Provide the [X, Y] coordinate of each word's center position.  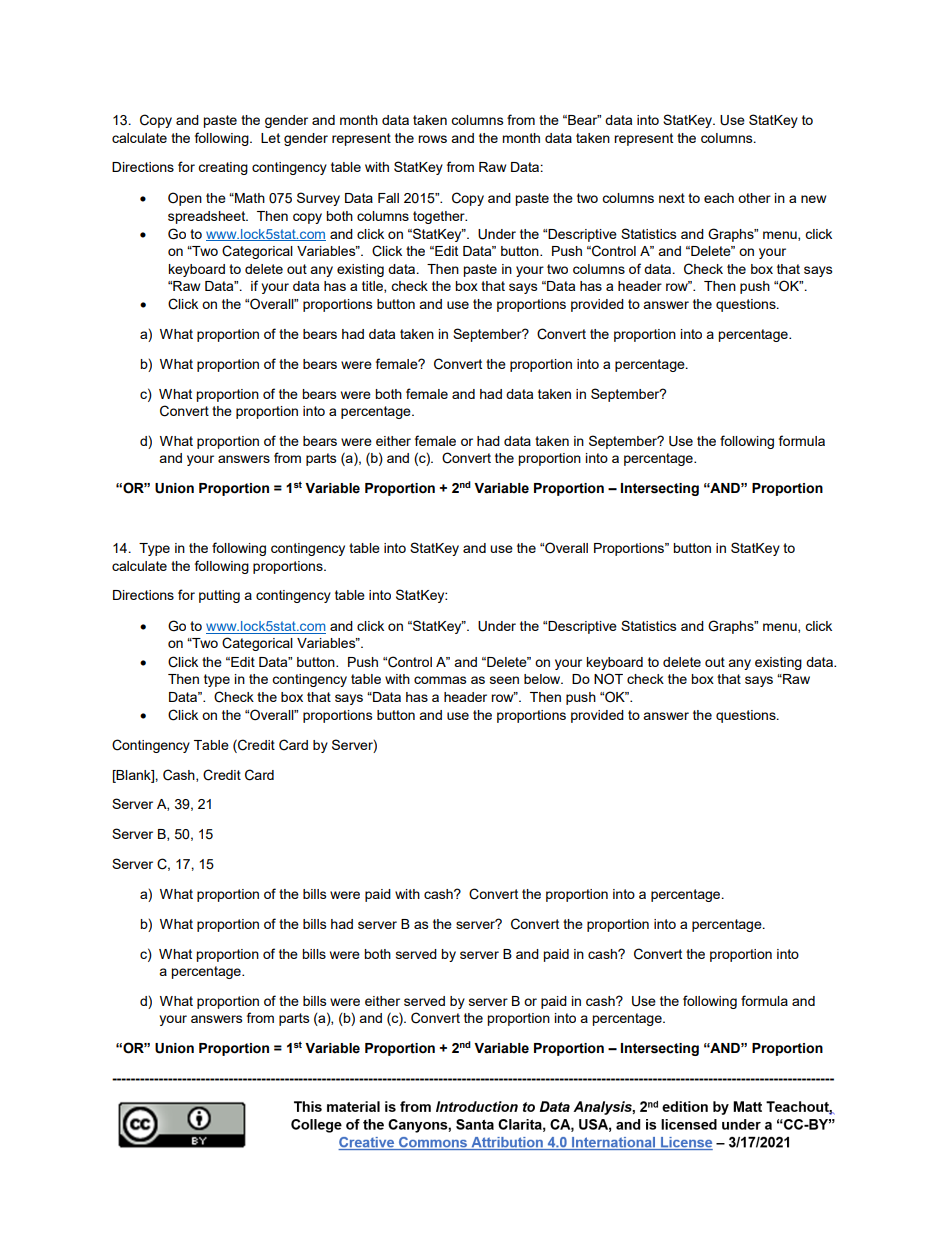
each [719, 198]
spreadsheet [208, 217]
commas [440, 680]
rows [432, 139]
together [440, 217]
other [754, 198]
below [543, 679]
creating [223, 168]
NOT [608, 679]
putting [219, 596]
